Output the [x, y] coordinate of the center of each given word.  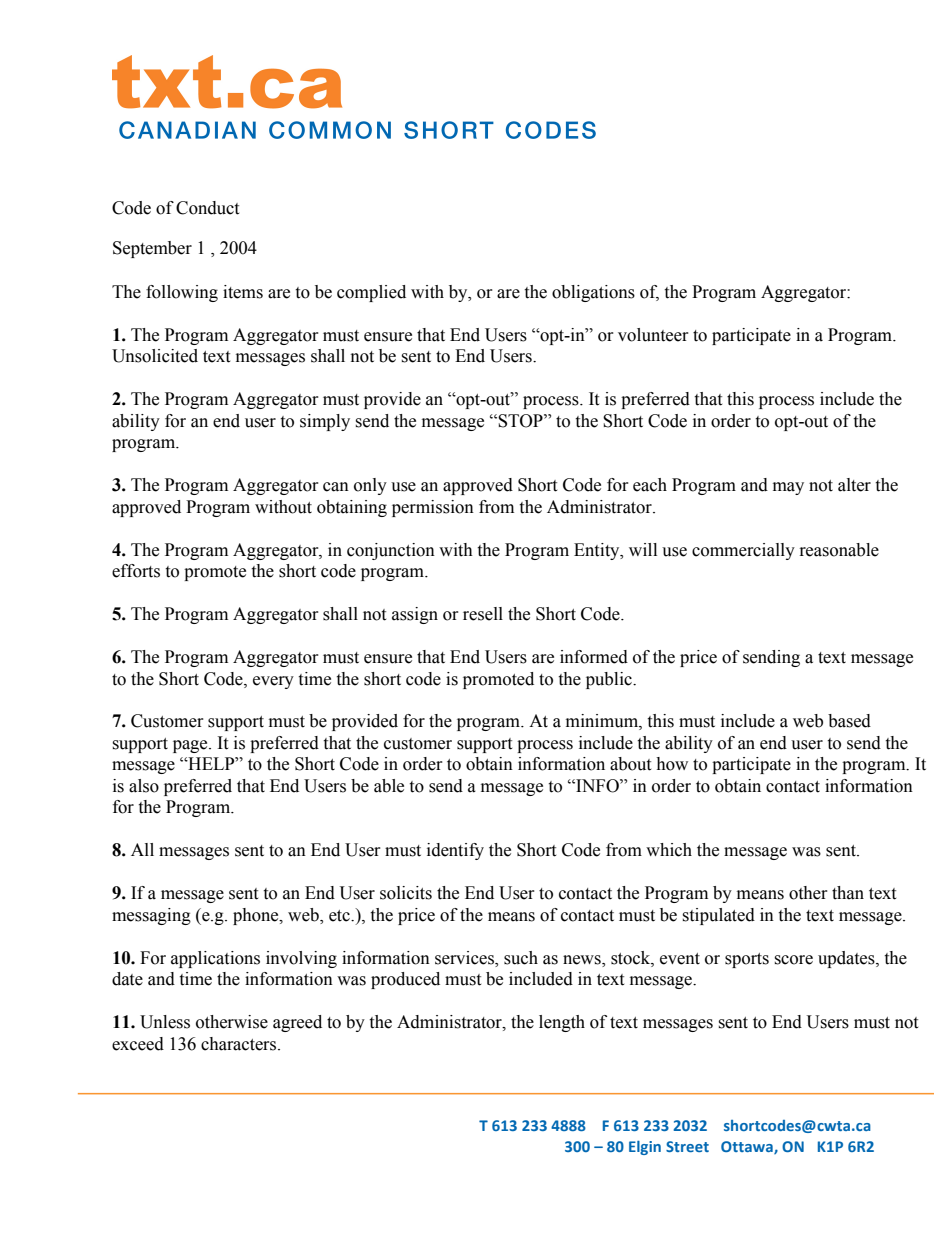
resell [483, 614]
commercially [743, 551]
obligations [593, 293]
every [273, 682]
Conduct [207, 208]
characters [240, 1044]
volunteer [653, 335]
